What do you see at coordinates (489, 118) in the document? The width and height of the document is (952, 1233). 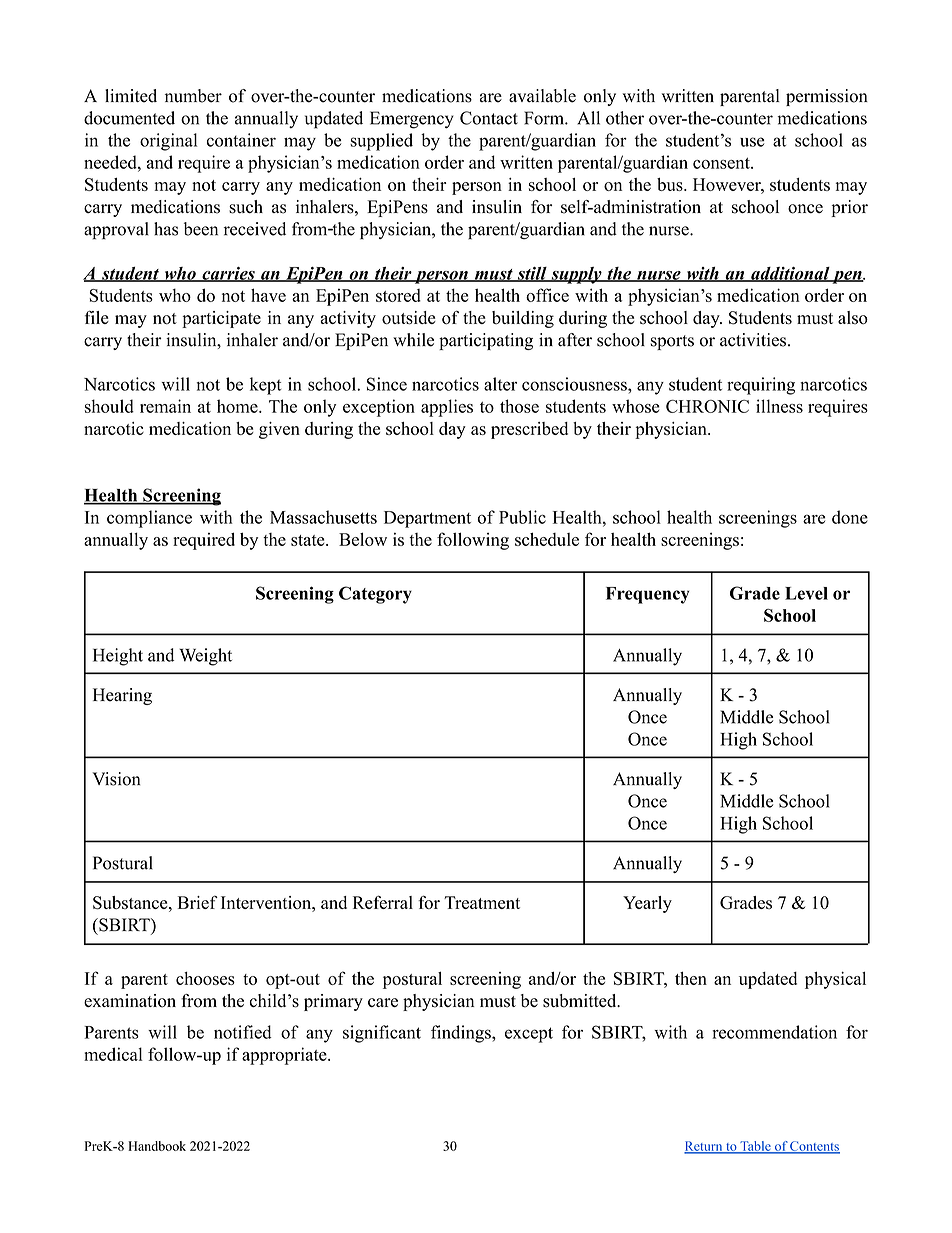 I see `Contact` at bounding box center [489, 118].
